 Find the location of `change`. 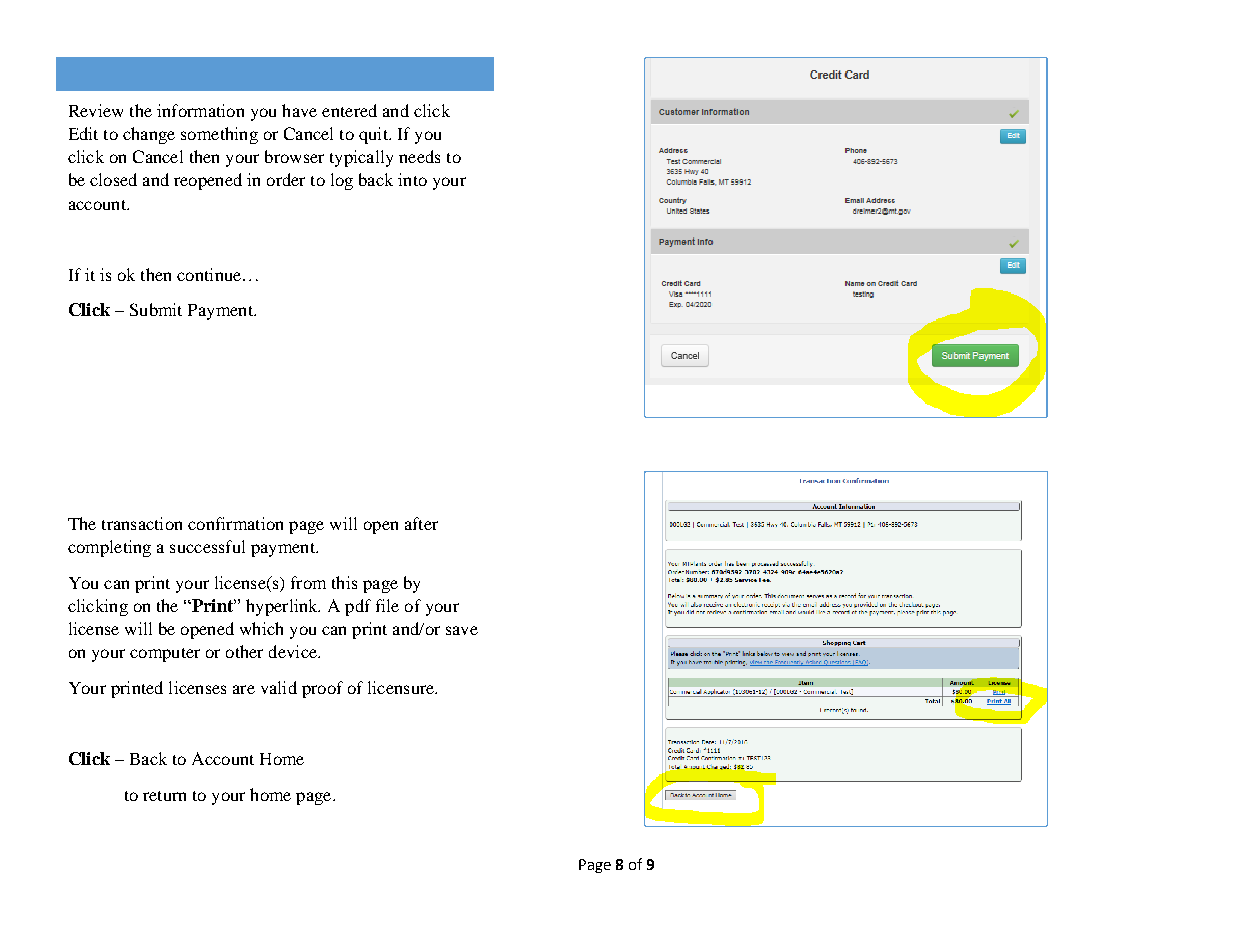

change is located at coordinates (149, 135).
